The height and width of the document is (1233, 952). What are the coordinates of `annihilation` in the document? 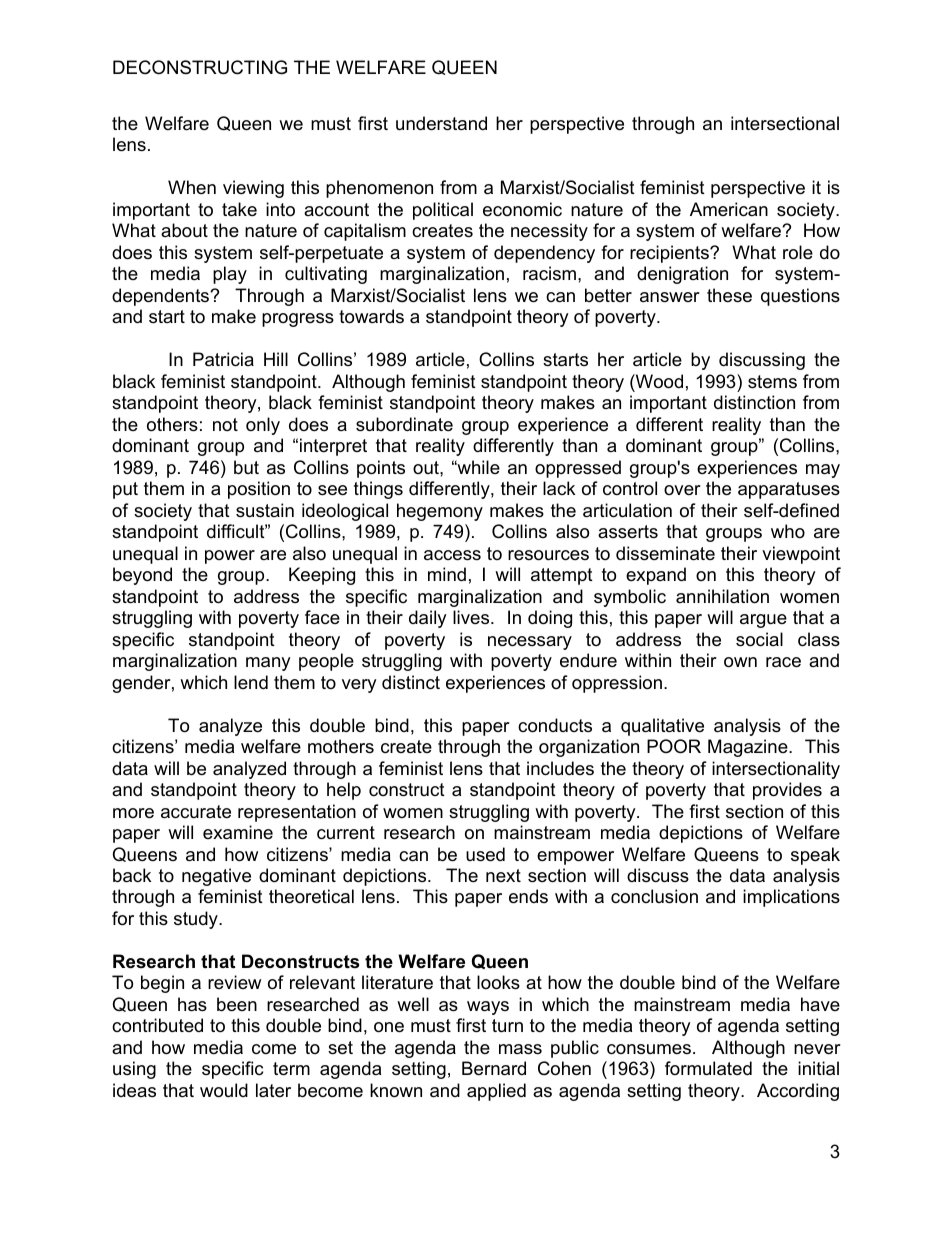 It's located at (722, 596).
